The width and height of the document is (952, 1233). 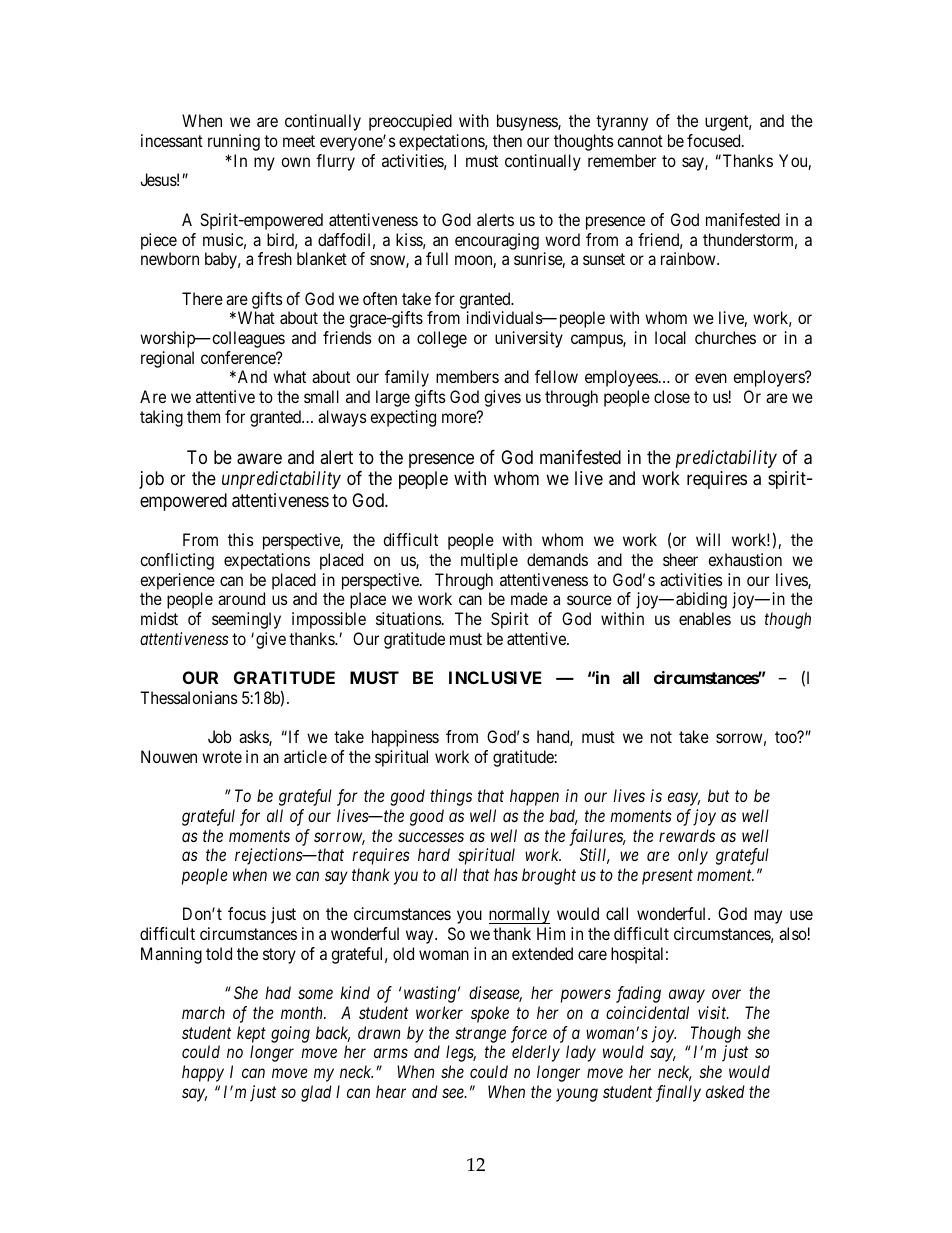 What do you see at coordinates (622, 160) in the document?
I see `remember` at bounding box center [622, 160].
